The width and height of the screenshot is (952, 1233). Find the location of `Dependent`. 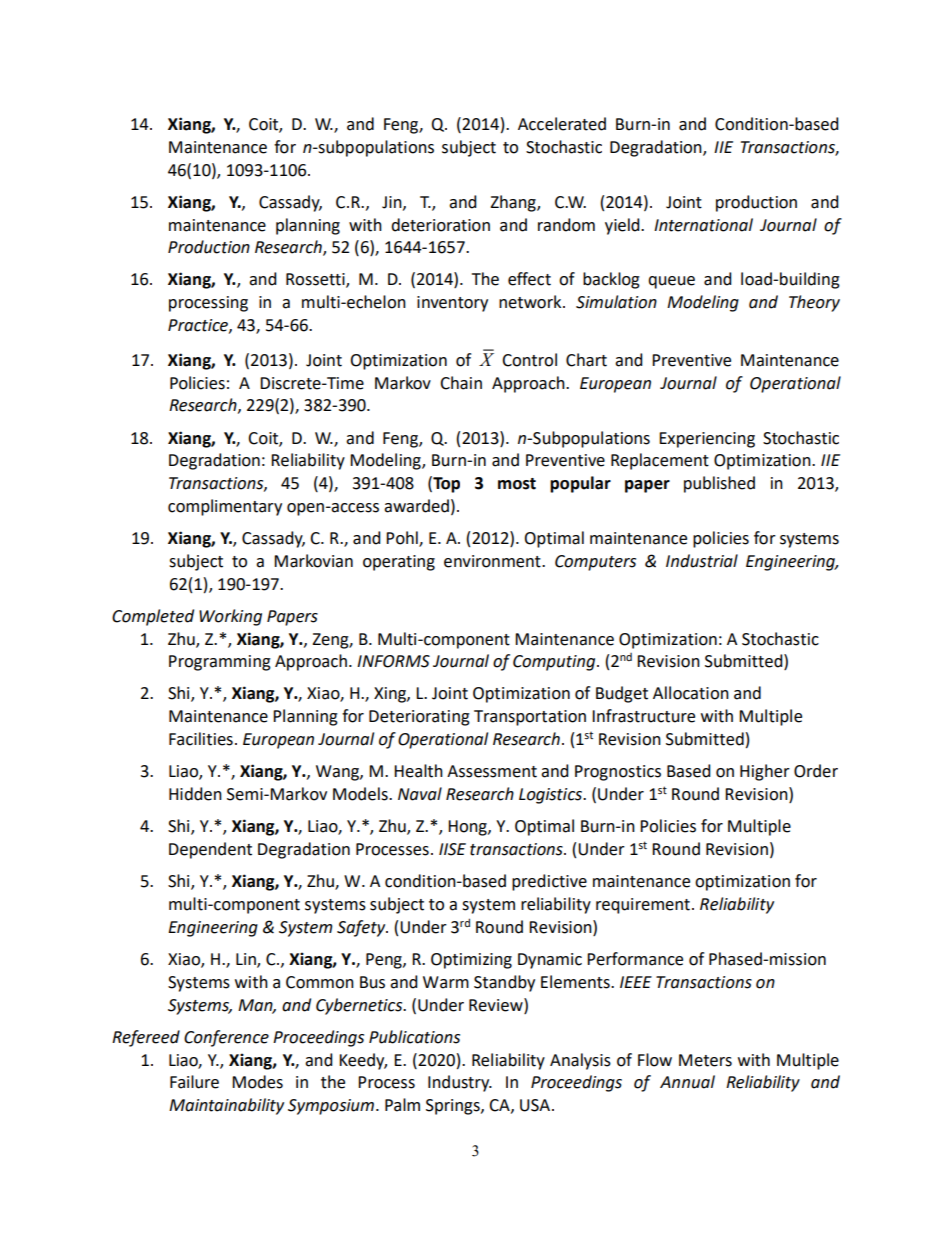

Dependent is located at coordinates (210, 850).
